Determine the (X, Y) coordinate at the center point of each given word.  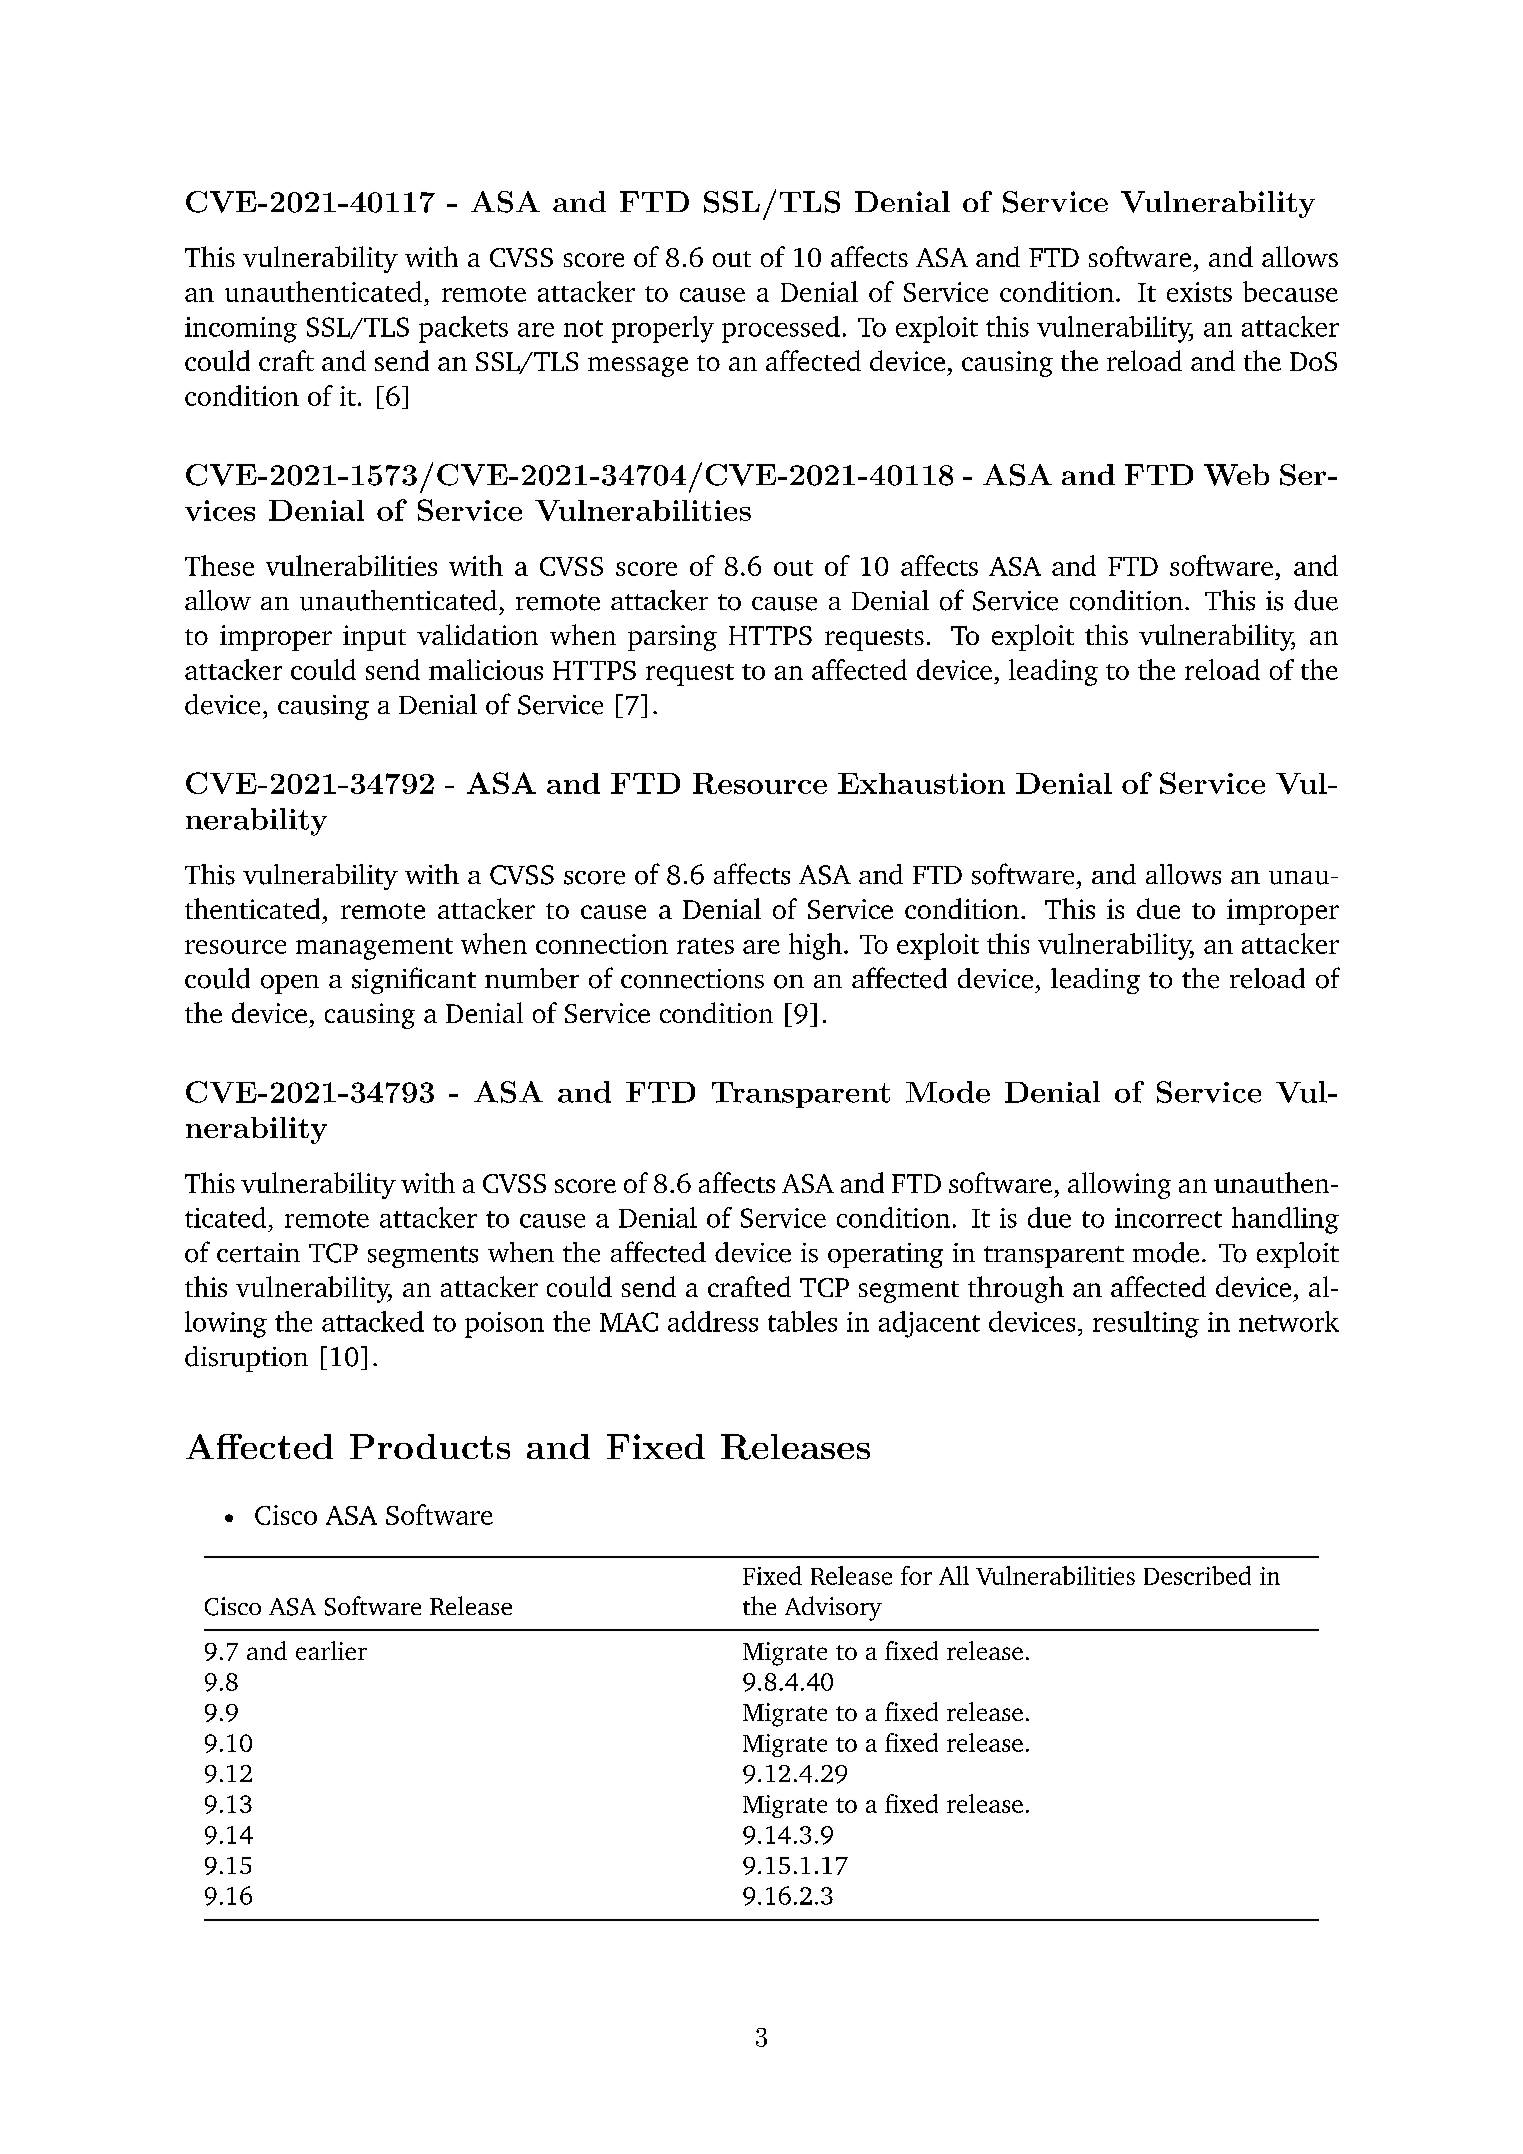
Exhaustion (921, 783)
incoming (241, 330)
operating (885, 1255)
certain (258, 1253)
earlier (331, 1650)
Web (1236, 475)
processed (781, 329)
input (374, 638)
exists (1199, 292)
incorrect (1168, 1218)
